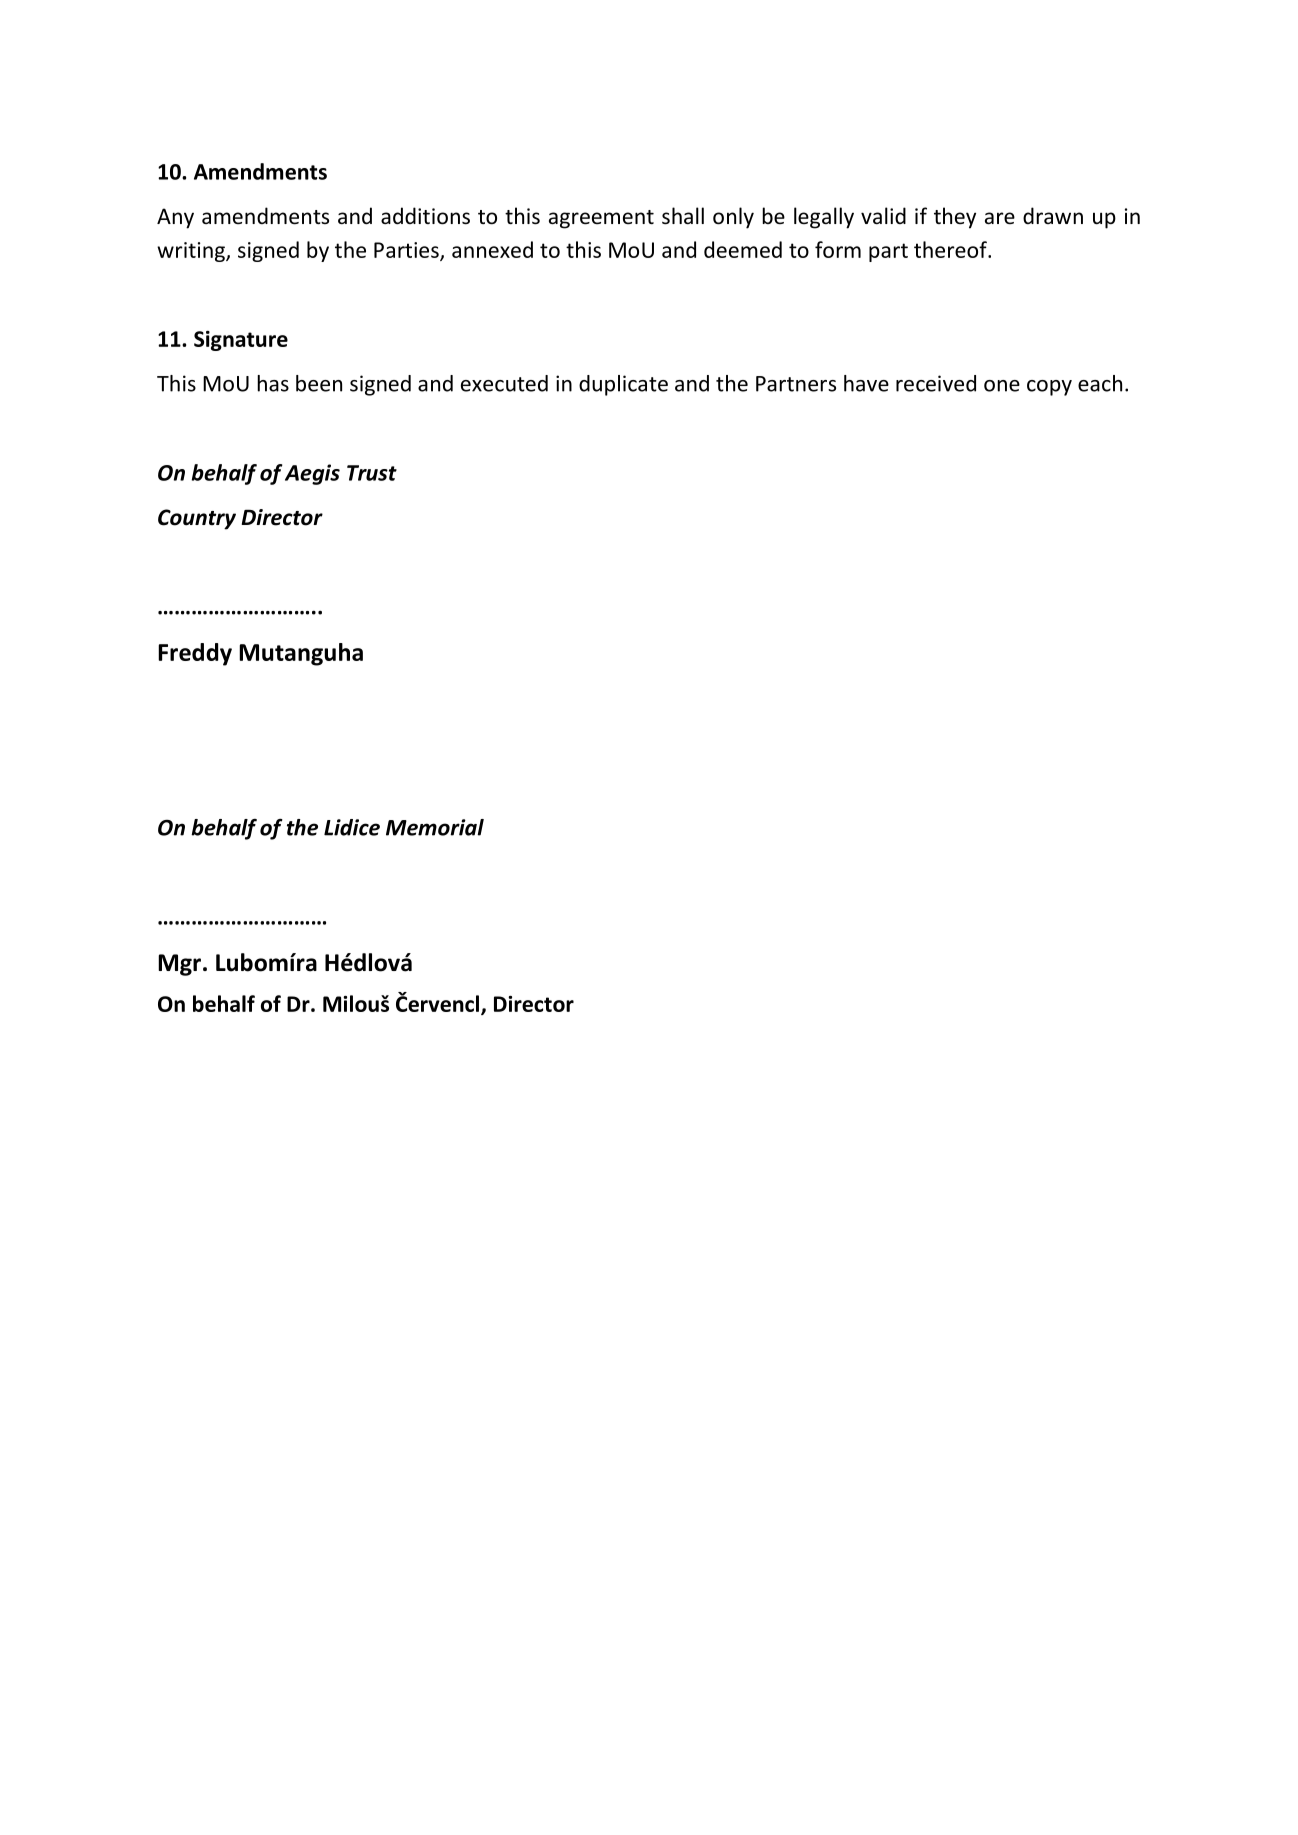 The width and height of the screenshot is (1298, 1835). Describe the element at coordinates (372, 473) in the screenshot. I see `Trust` at that location.
